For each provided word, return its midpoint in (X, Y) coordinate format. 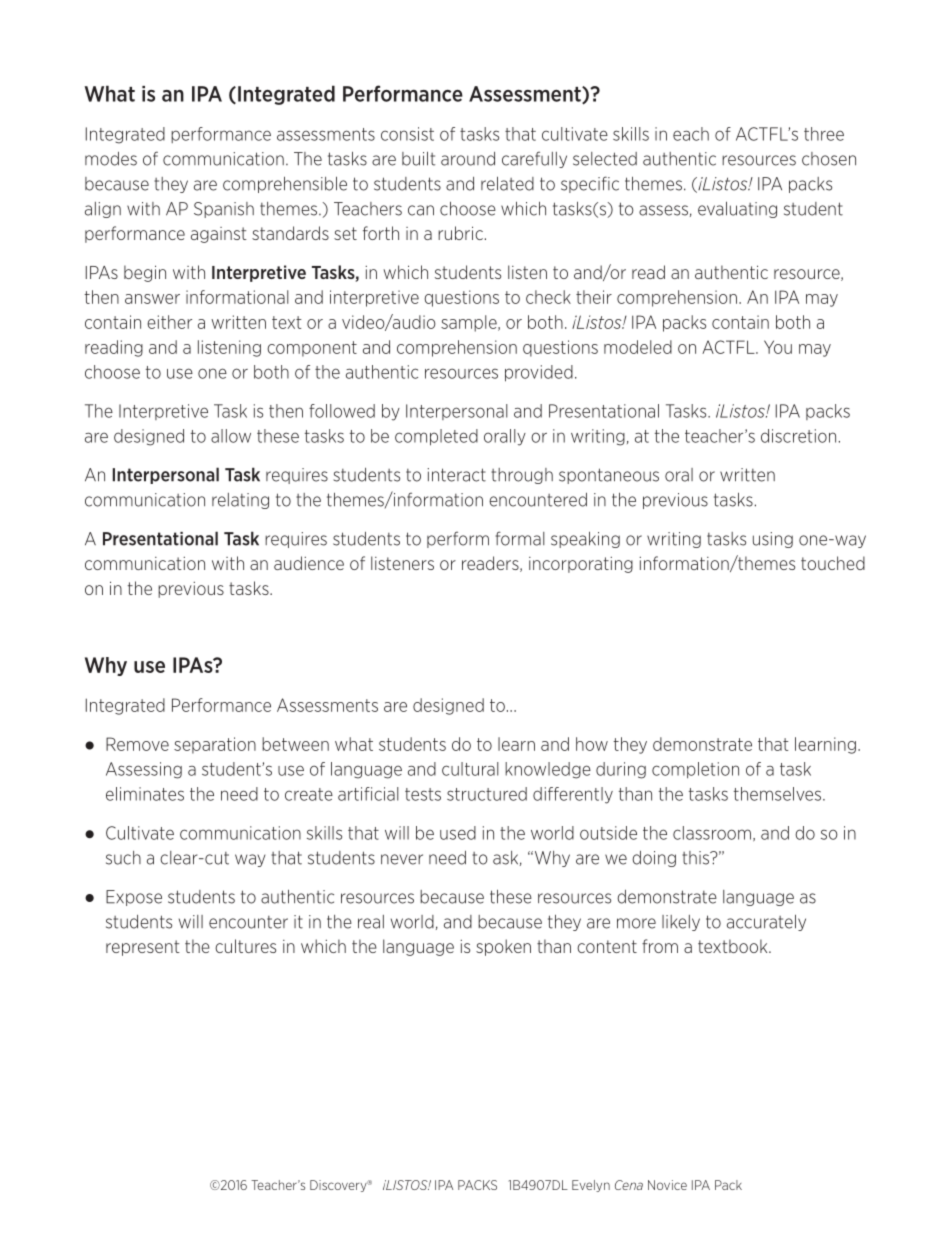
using (773, 540)
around (468, 159)
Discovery (339, 1186)
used (458, 833)
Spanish (224, 210)
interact (457, 475)
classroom (712, 833)
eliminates (145, 794)
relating (240, 501)
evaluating (737, 210)
